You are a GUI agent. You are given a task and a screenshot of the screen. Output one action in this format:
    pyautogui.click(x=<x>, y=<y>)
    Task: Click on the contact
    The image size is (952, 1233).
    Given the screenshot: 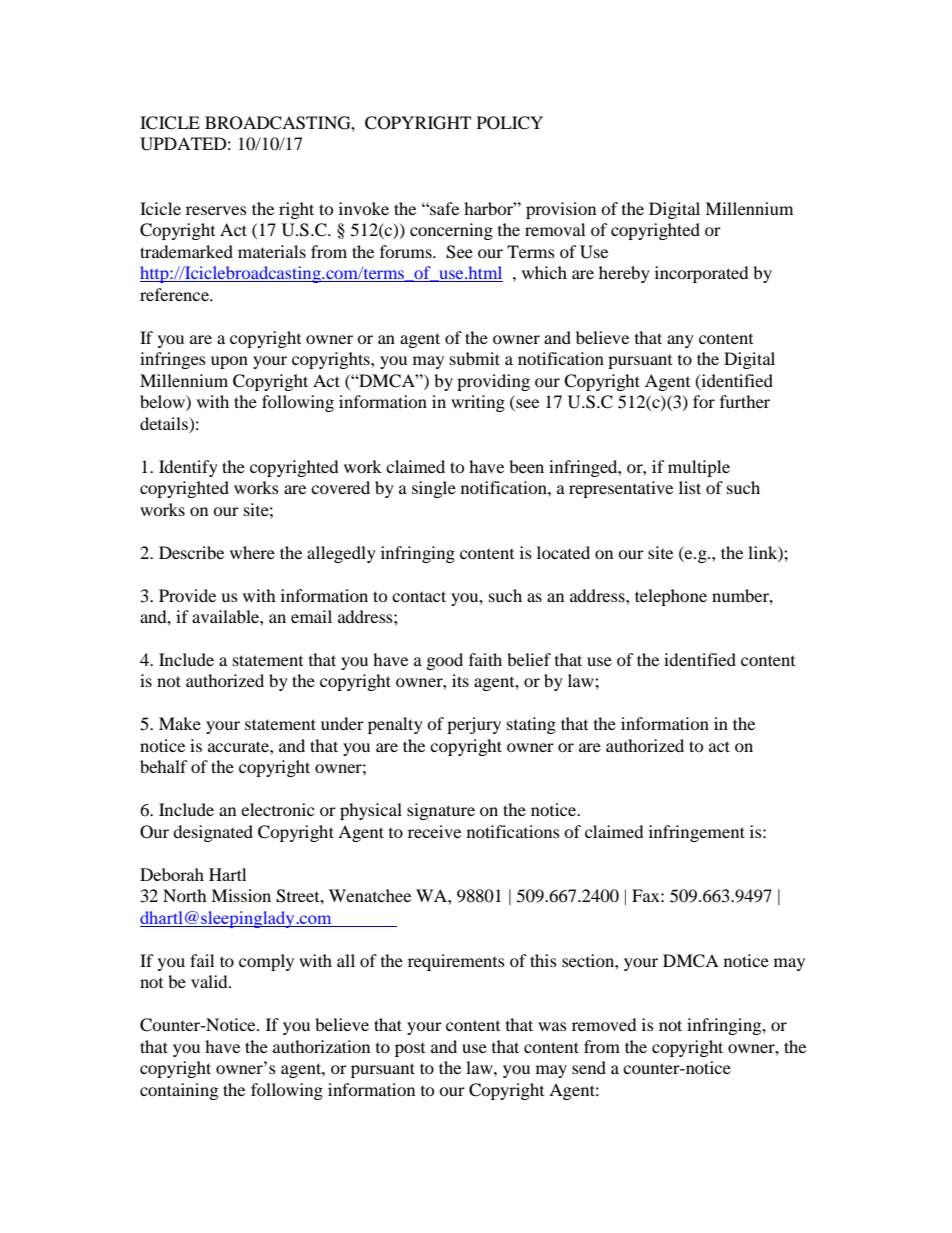 What is the action you would take?
    pyautogui.click(x=419, y=596)
